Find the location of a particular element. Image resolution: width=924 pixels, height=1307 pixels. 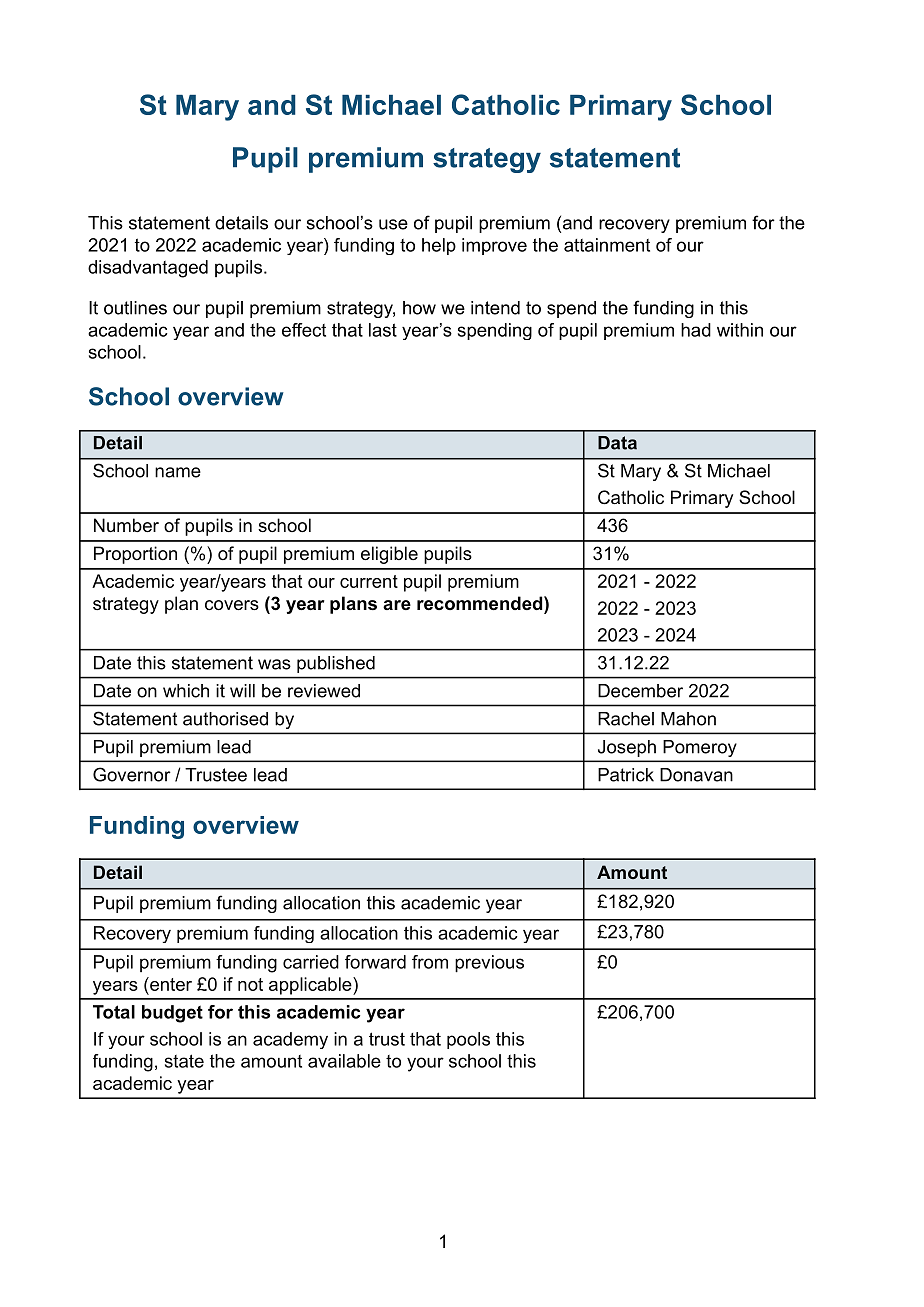

eligible is located at coordinates (389, 555).
